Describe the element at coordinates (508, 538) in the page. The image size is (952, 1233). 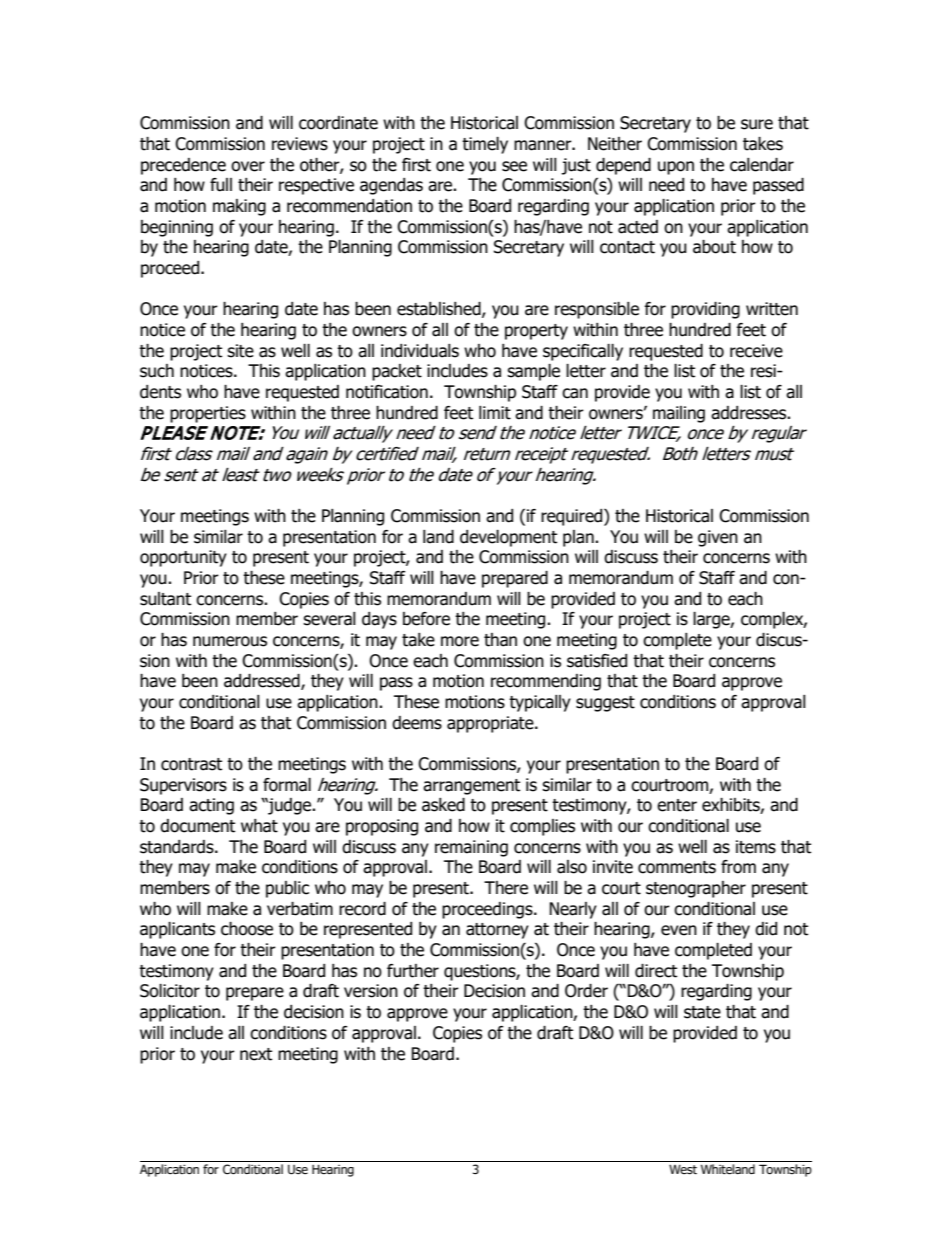
I see `development` at that location.
